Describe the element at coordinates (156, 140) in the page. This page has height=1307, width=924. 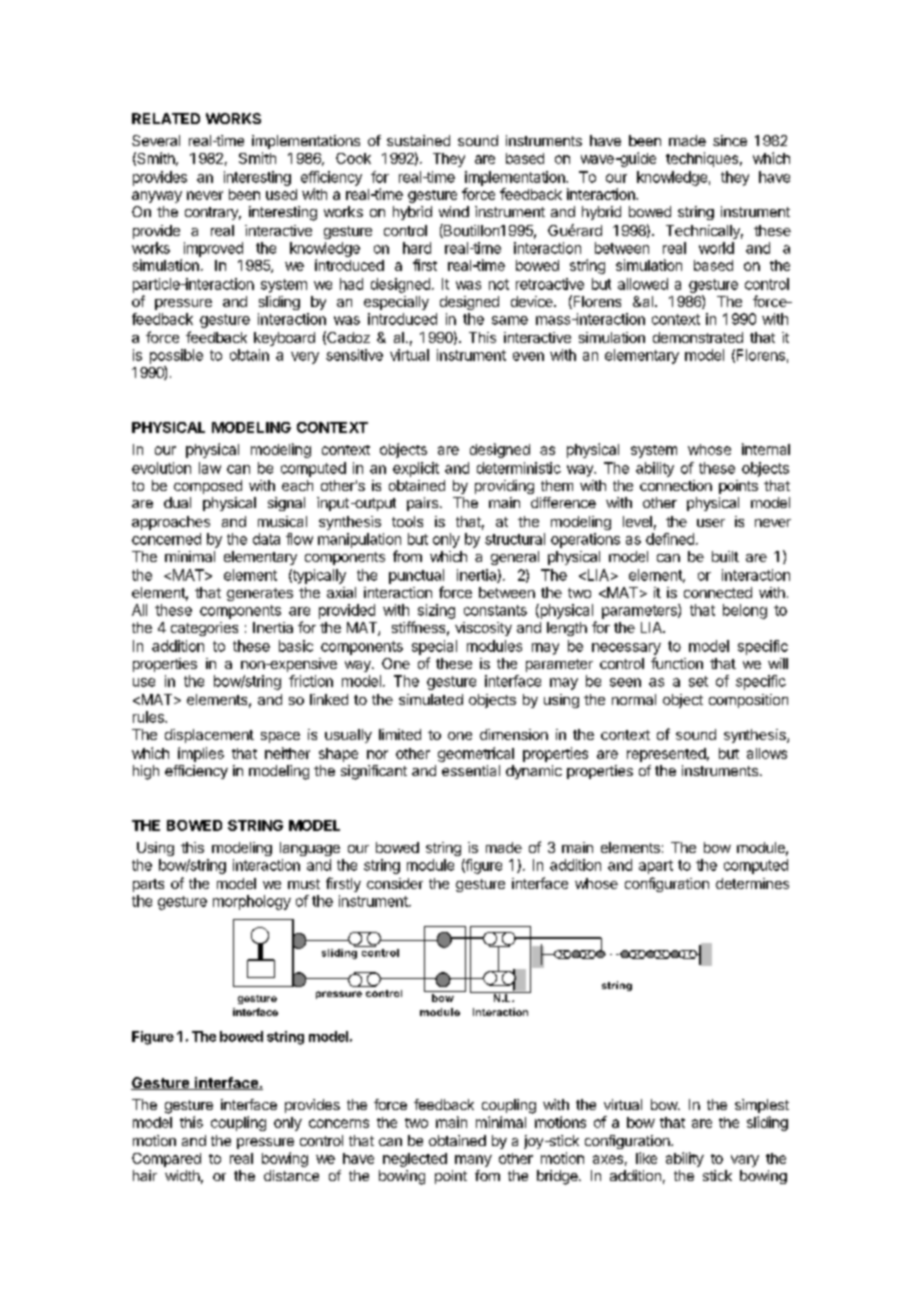
I see `Several` at that location.
